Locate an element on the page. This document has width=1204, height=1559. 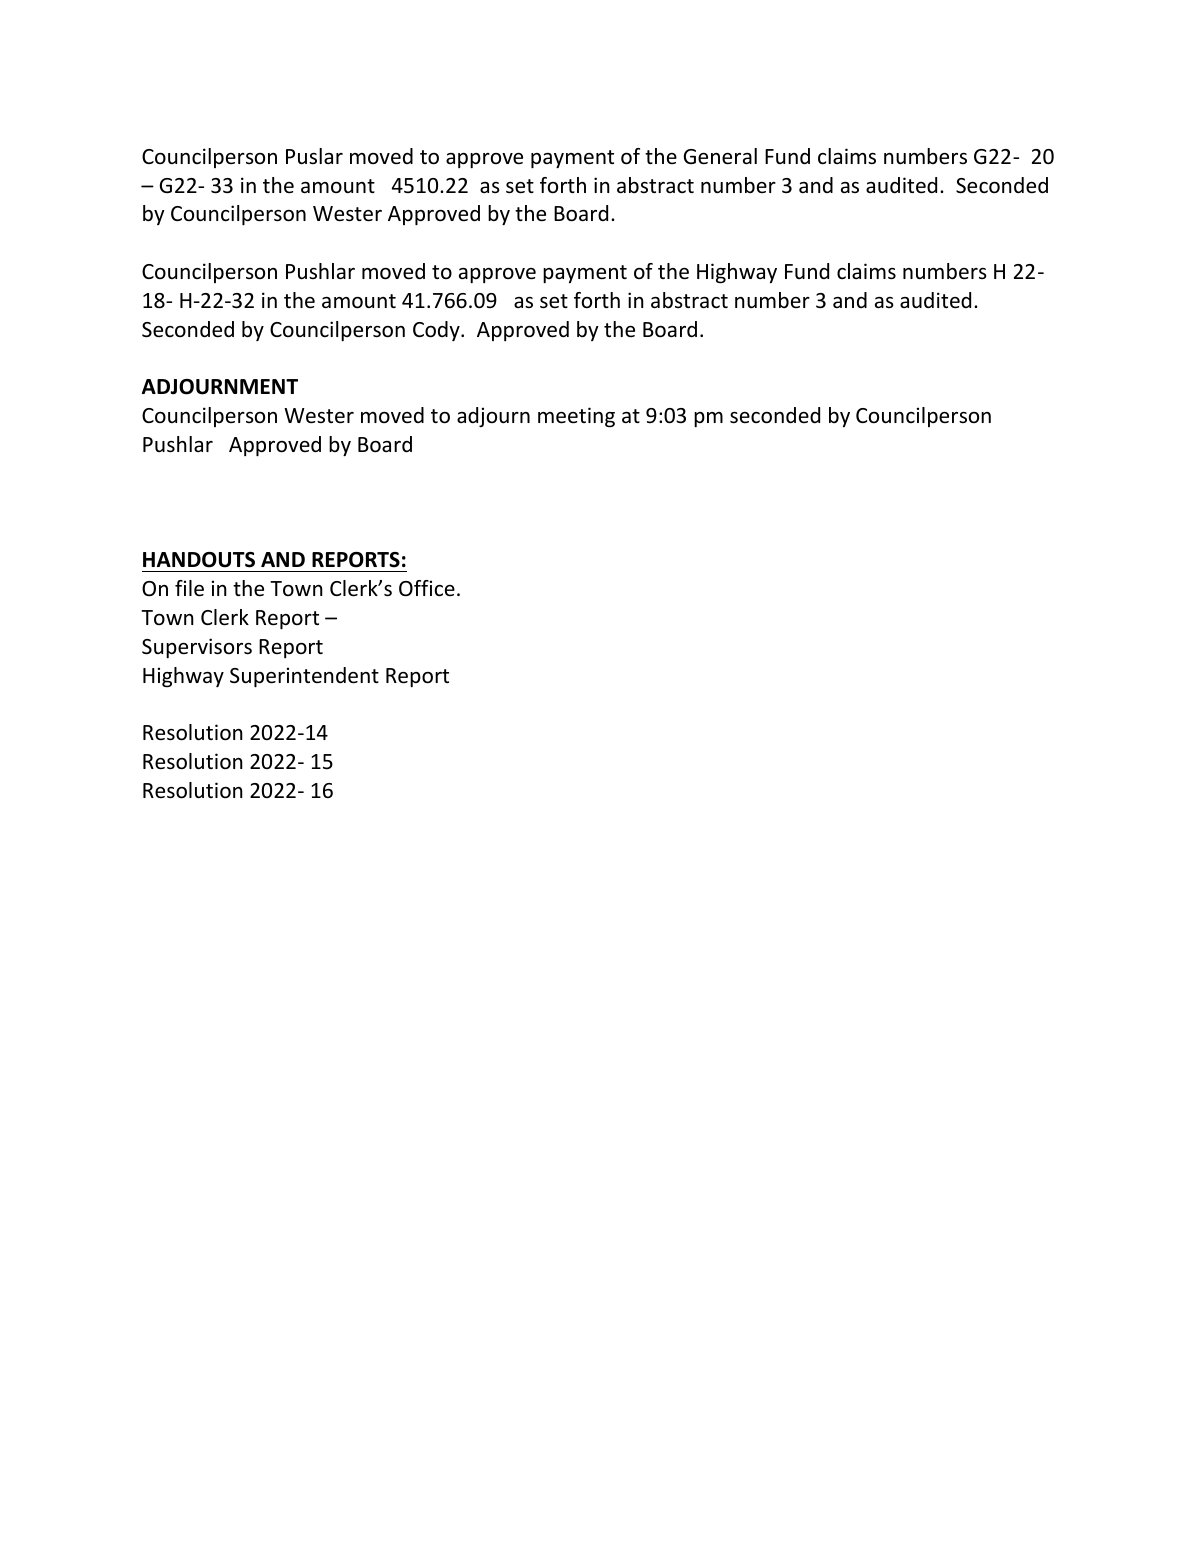
Superintendent is located at coordinates (304, 677).
